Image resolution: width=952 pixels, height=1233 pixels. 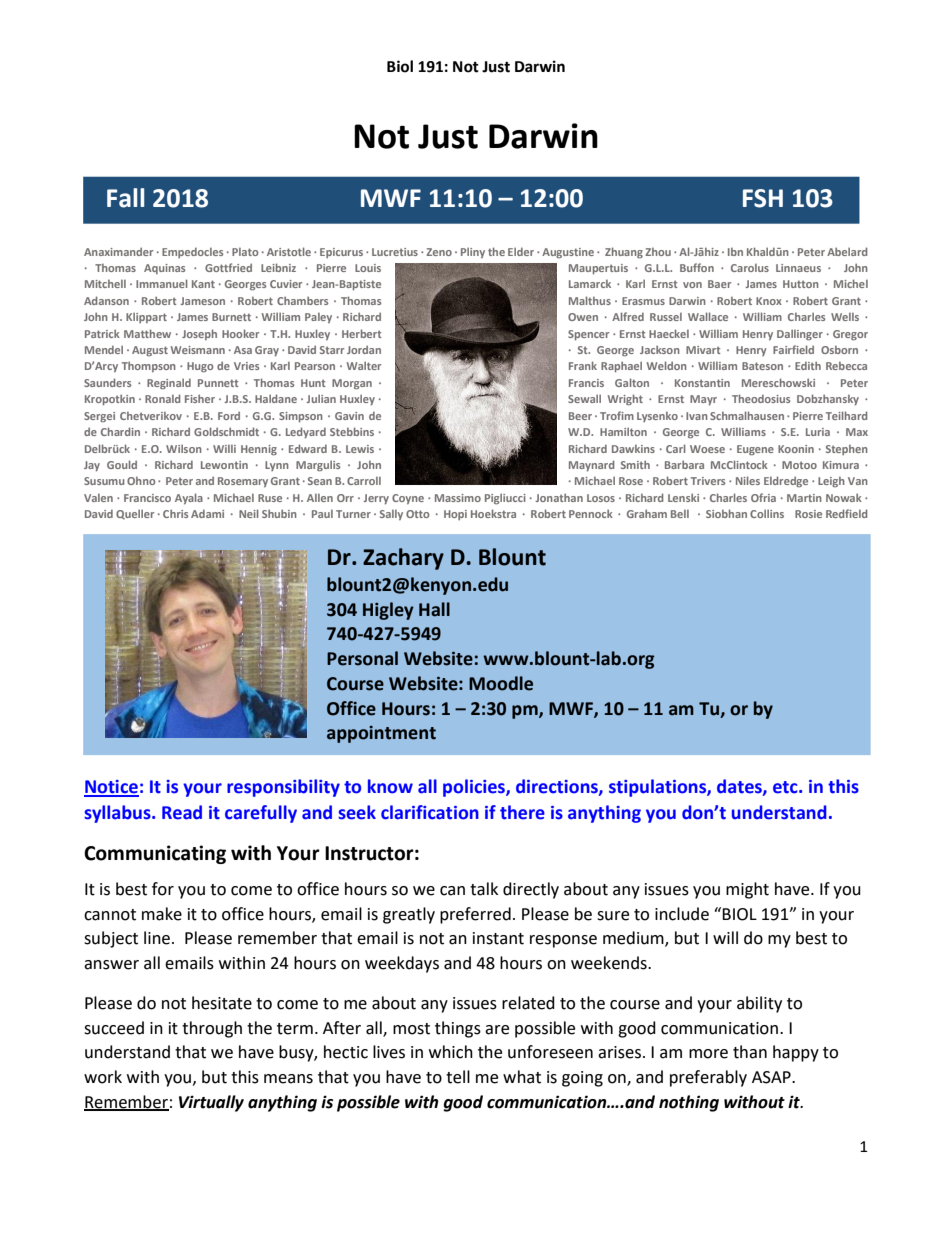 What do you see at coordinates (211, 1103) in the image?
I see `Virtually` at bounding box center [211, 1103].
